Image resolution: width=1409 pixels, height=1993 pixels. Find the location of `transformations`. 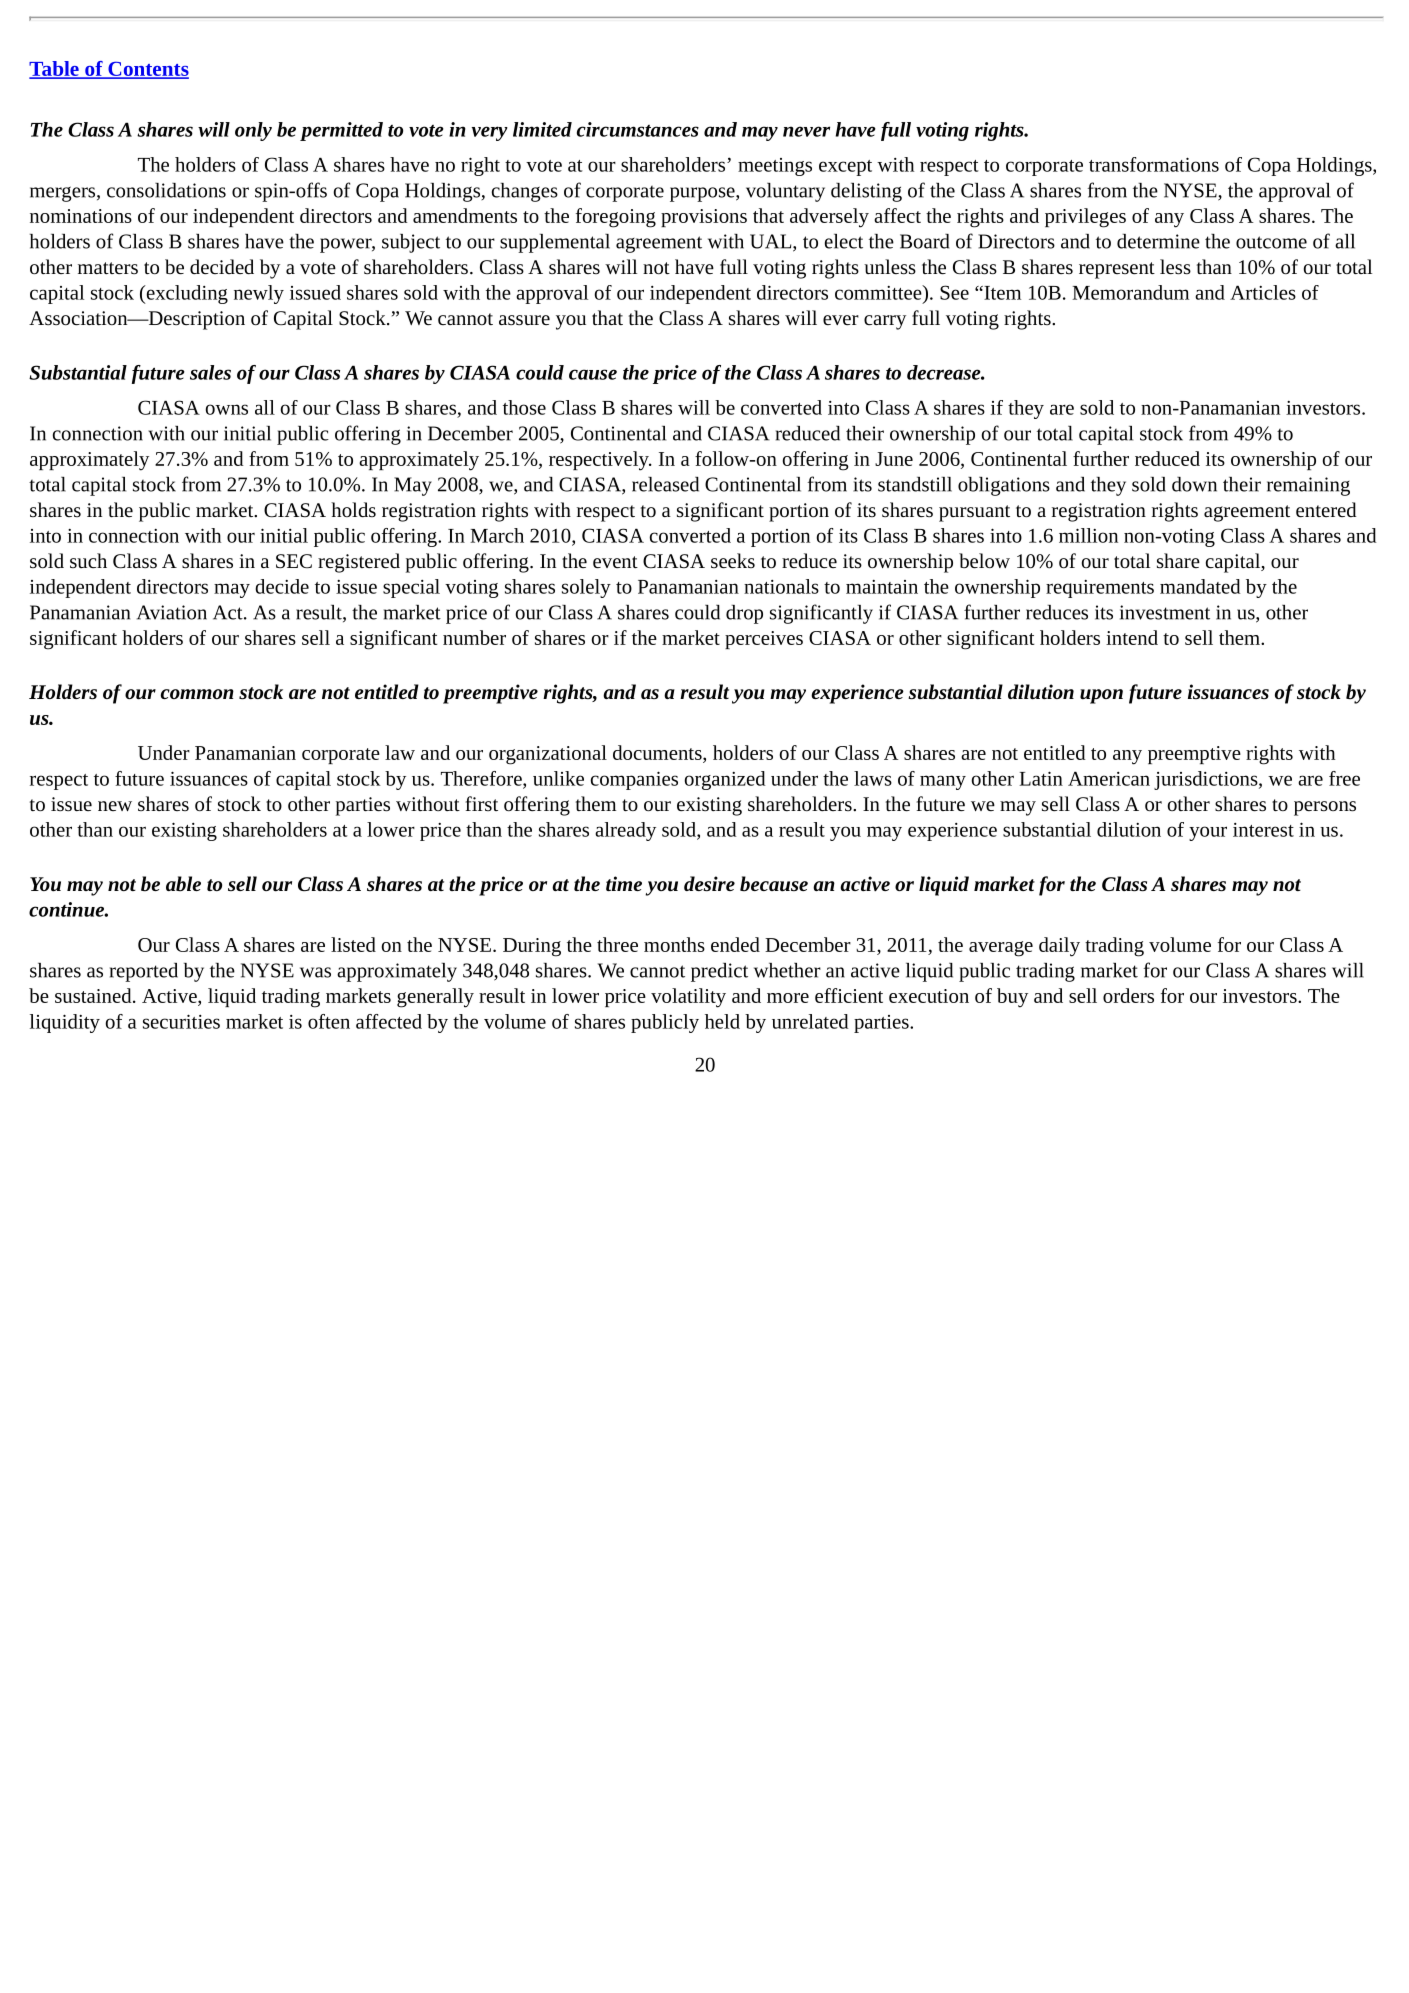

transformations is located at coordinates (1154, 164).
